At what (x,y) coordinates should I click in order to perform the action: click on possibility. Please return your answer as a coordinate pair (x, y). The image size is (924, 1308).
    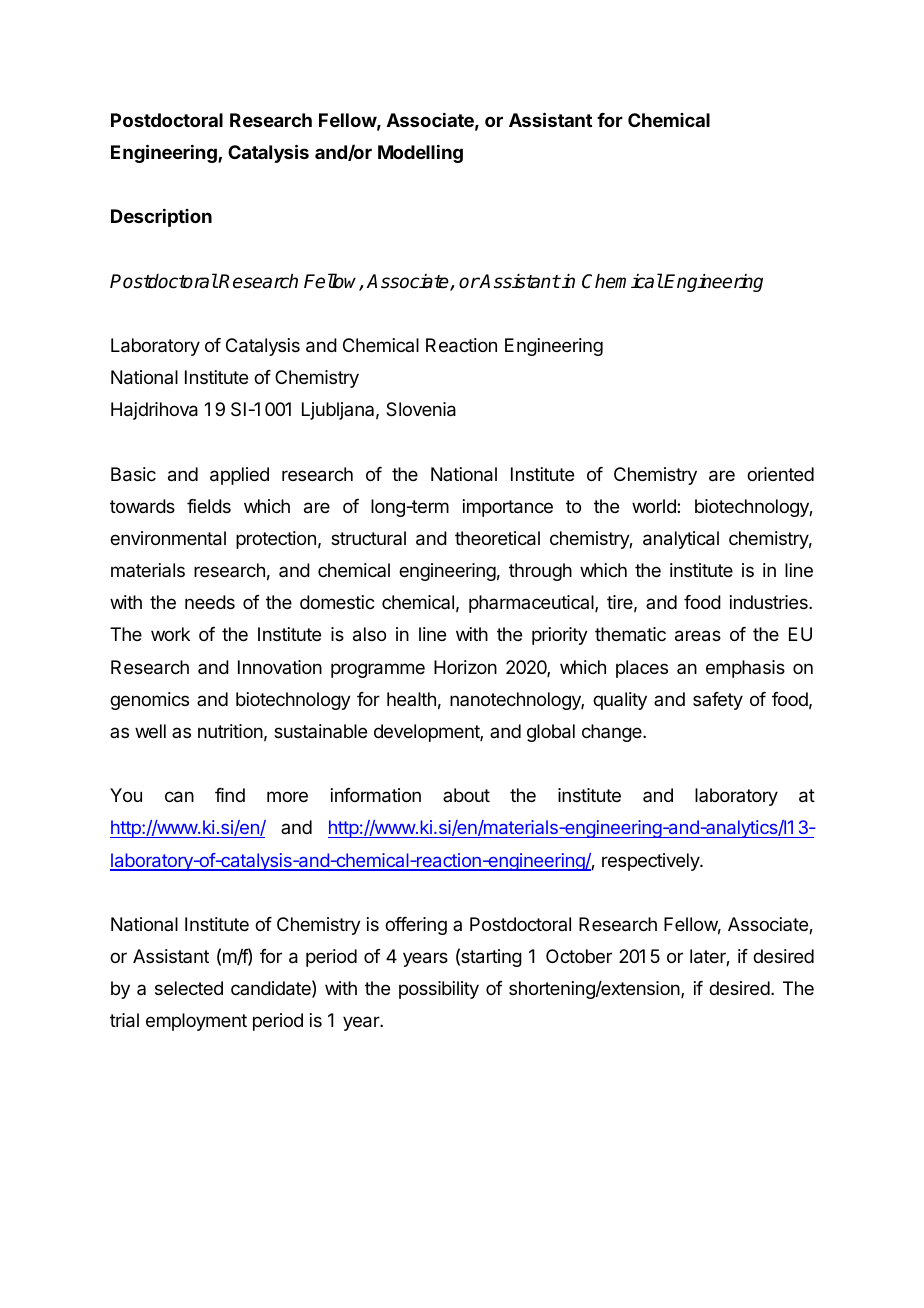
    Looking at the image, I should click on (439, 990).
